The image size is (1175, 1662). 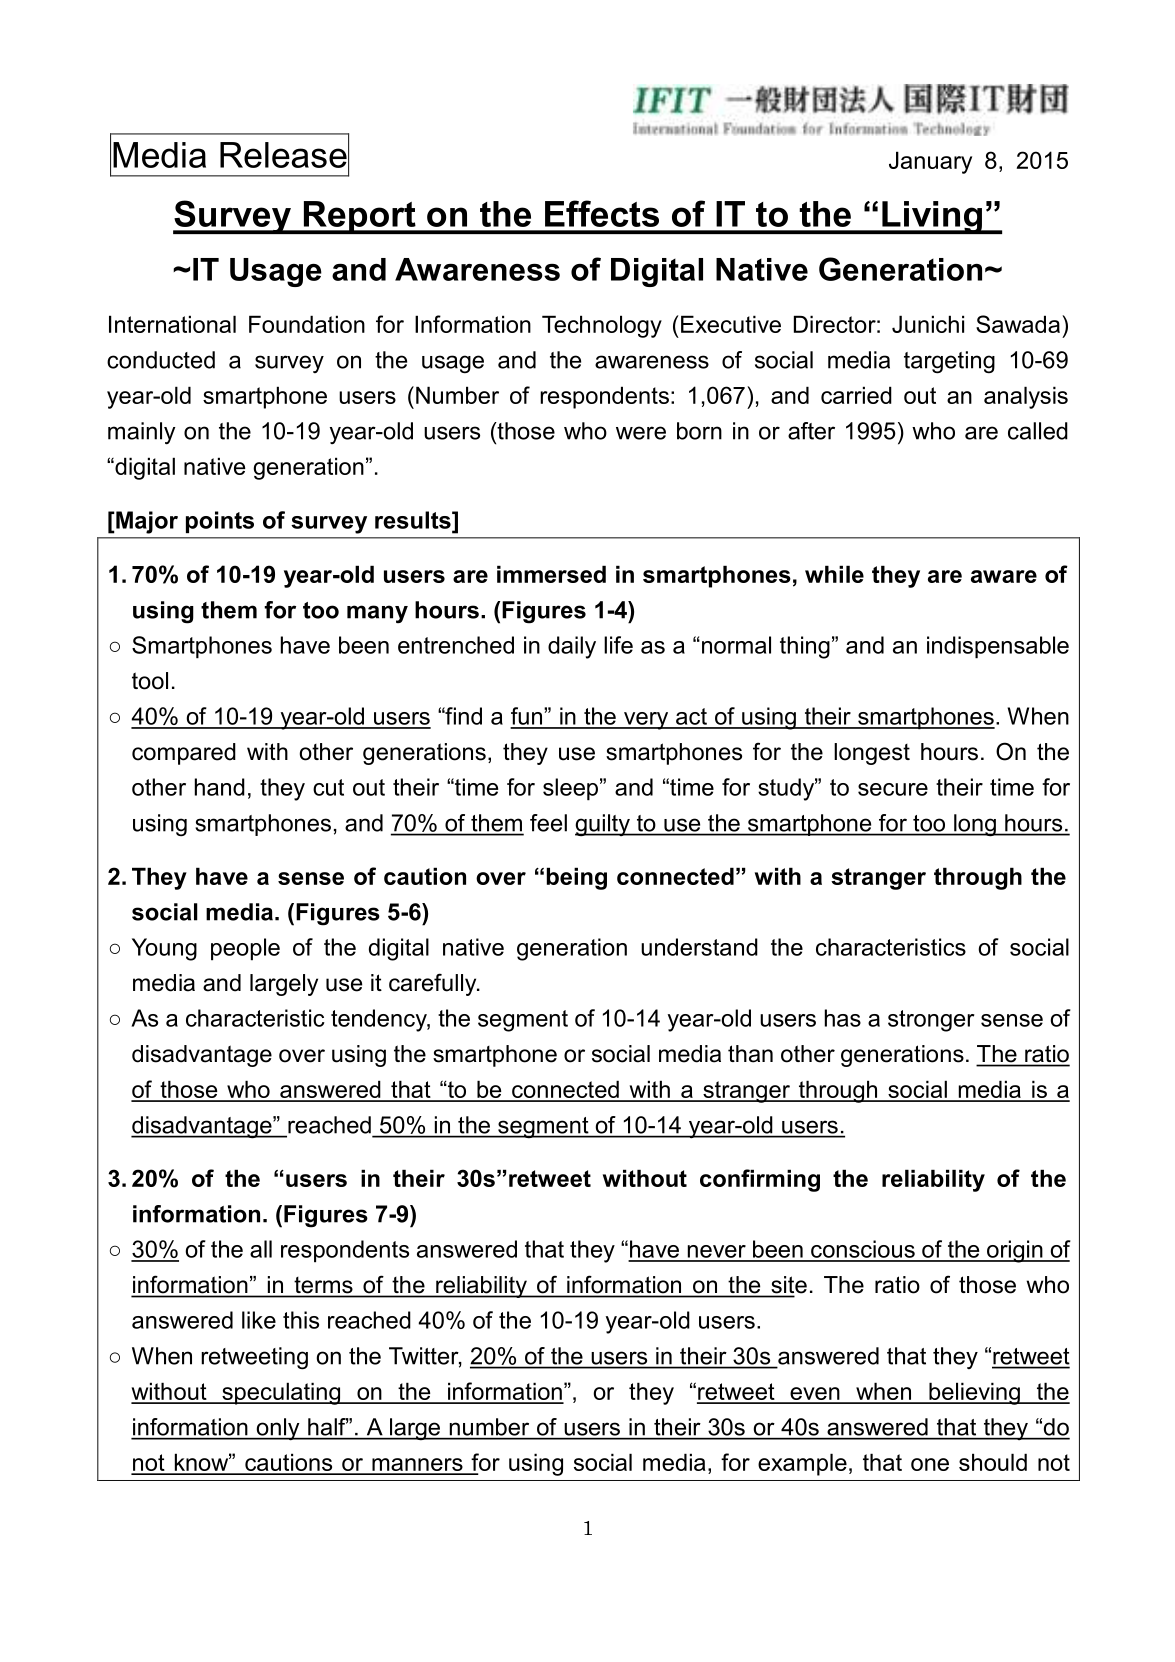 What do you see at coordinates (278, 1429) in the page?
I see `only` at bounding box center [278, 1429].
